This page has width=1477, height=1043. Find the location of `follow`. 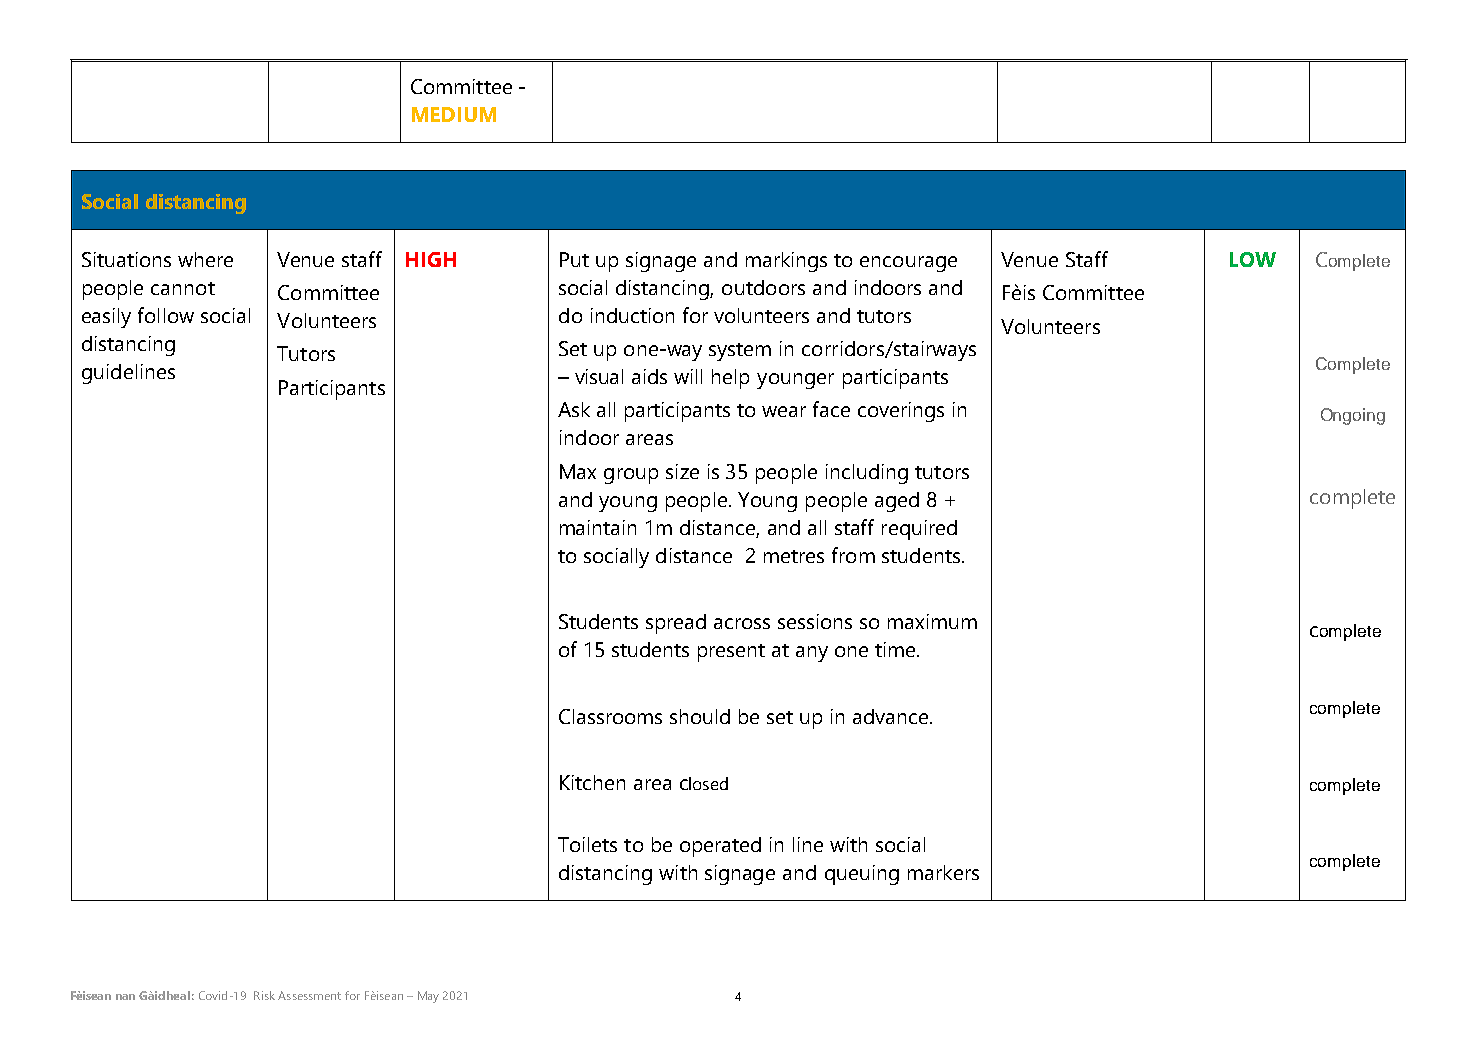

follow is located at coordinates (166, 315).
